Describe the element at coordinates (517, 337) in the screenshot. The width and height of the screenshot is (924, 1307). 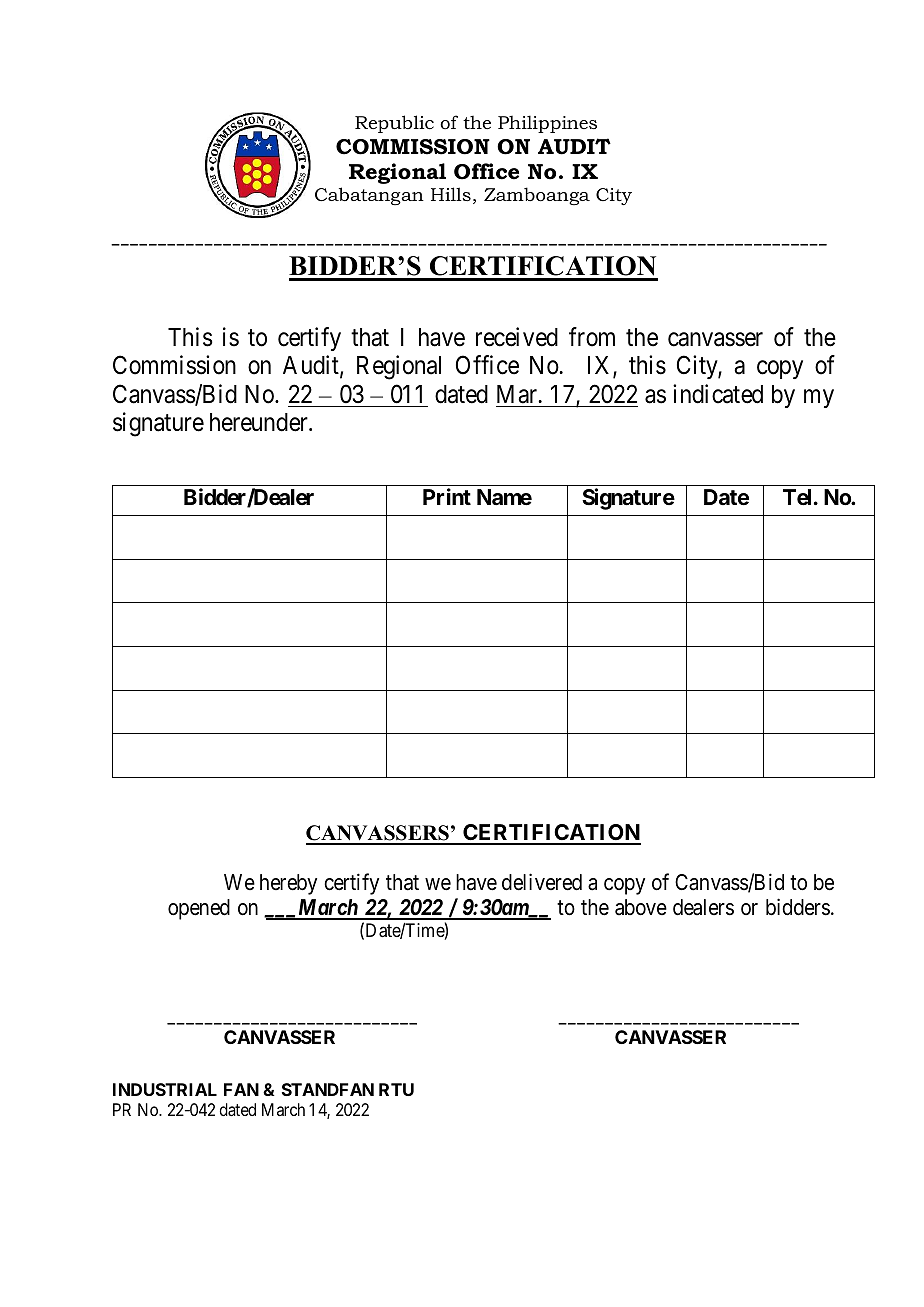
I see `received` at that location.
